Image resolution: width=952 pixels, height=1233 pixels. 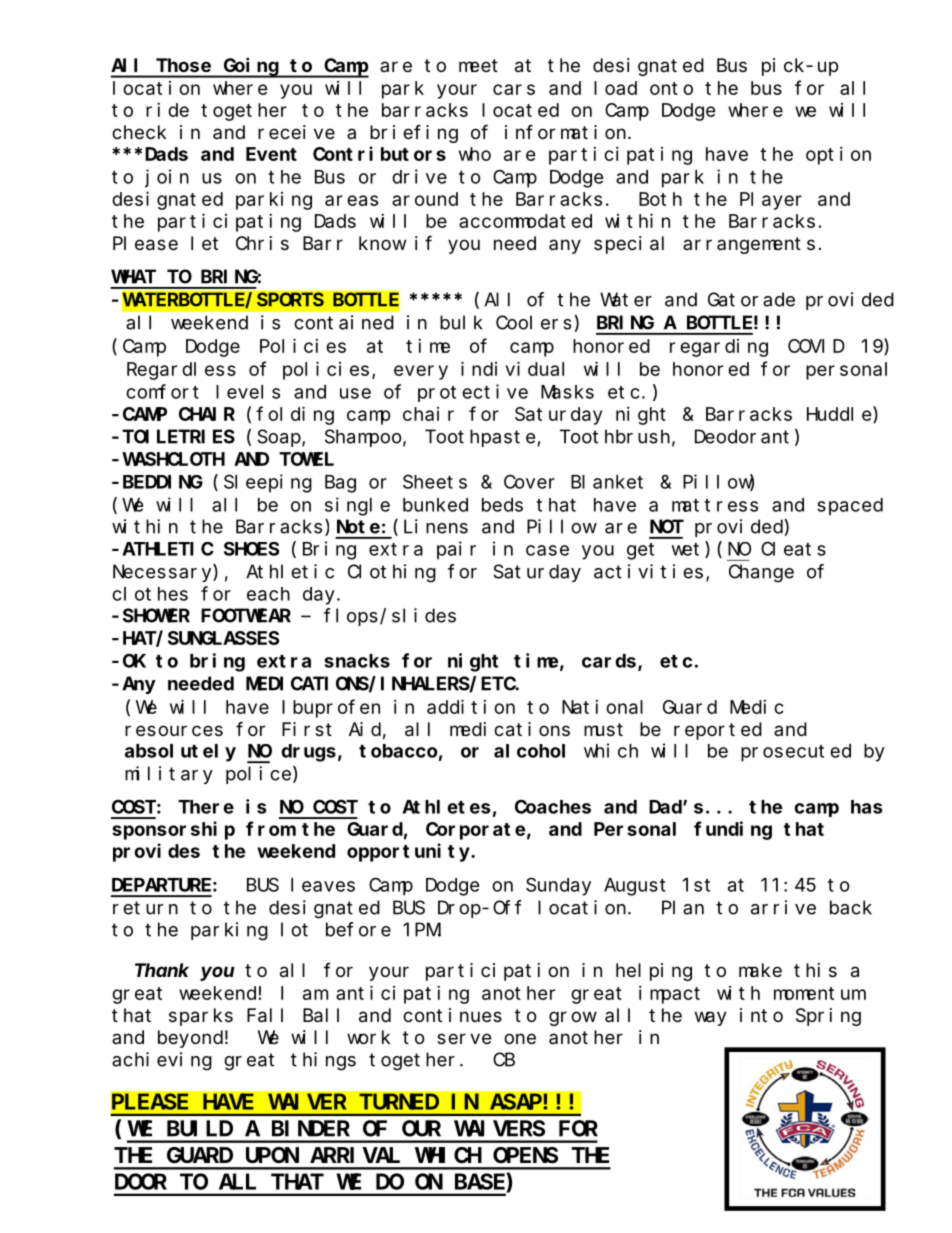 What do you see at coordinates (520, 1038) in the document?
I see `one` at bounding box center [520, 1038].
